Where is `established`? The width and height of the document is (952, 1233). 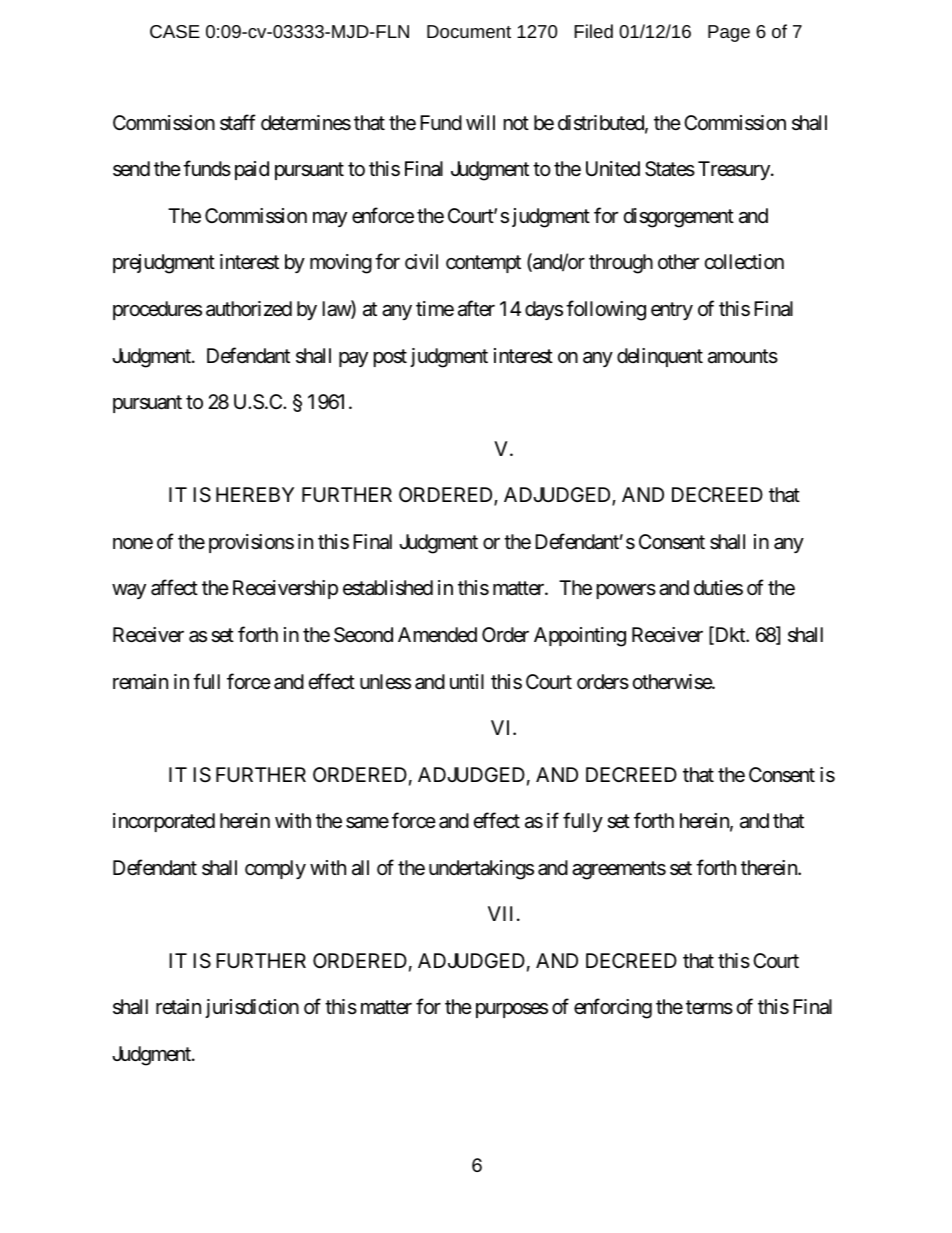
established is located at coordinates (388, 588).
